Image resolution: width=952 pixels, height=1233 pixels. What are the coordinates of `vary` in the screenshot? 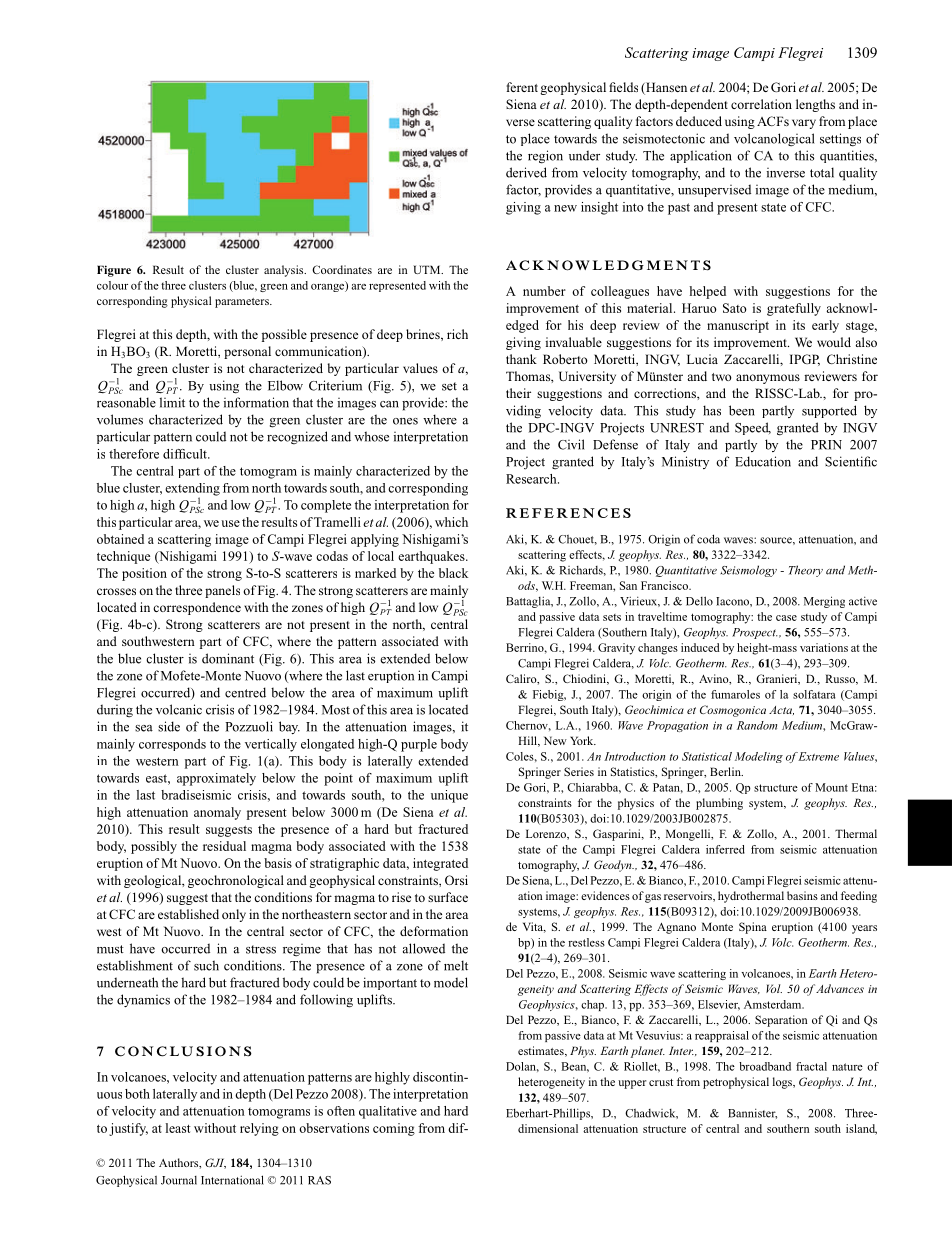 It's located at (804, 124).
